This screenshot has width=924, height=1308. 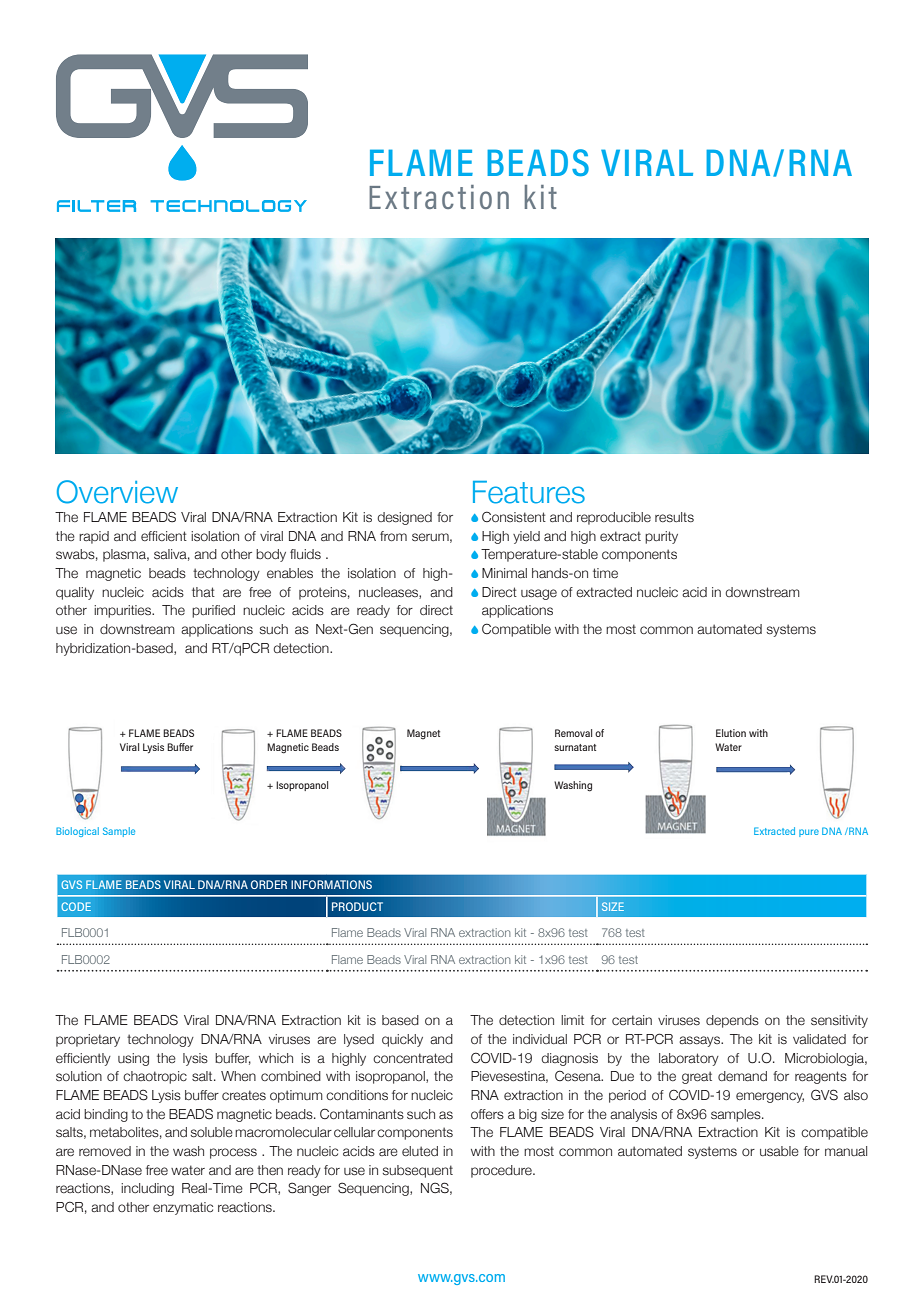 I want to click on Consistent, so click(x=514, y=517).
